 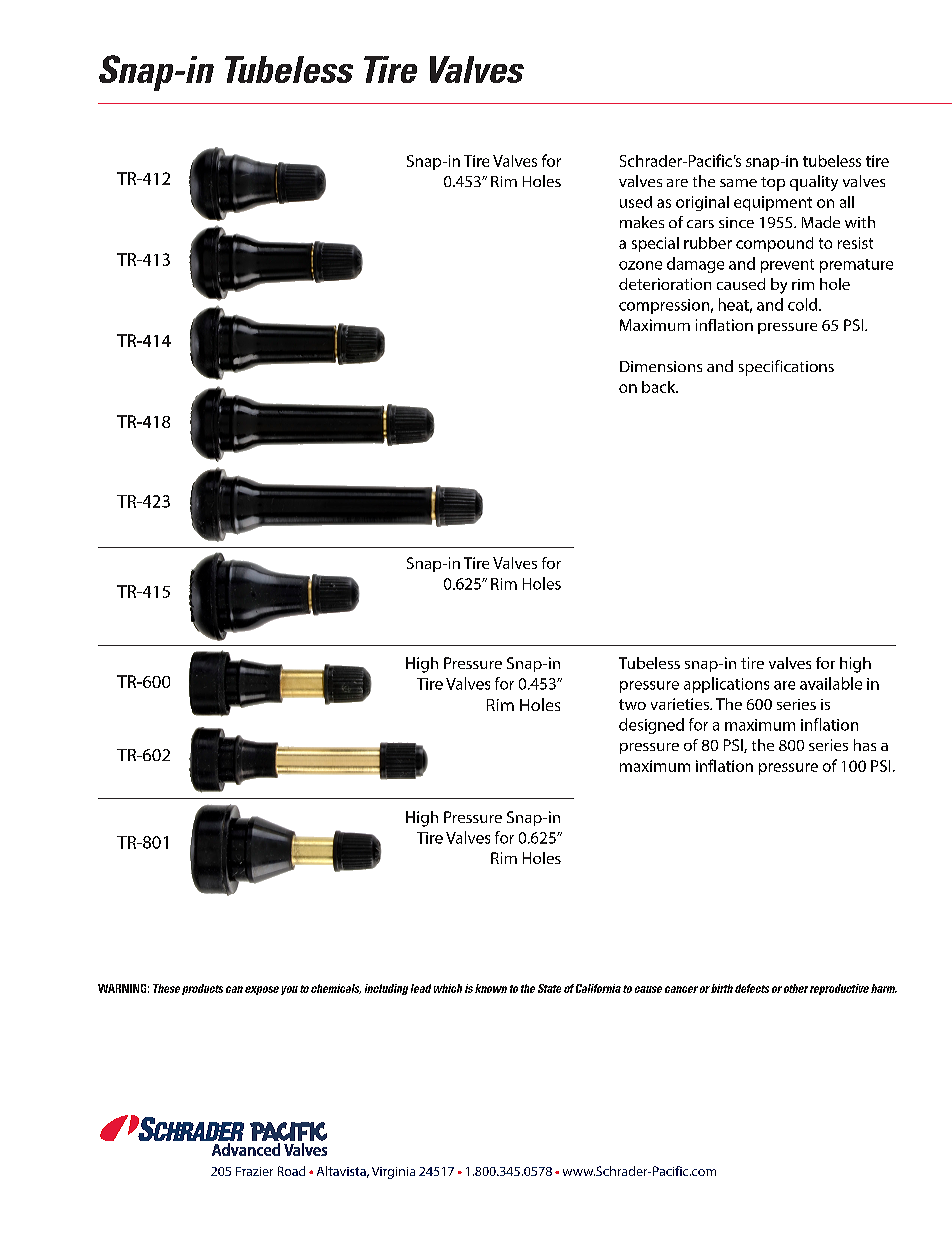 What do you see at coordinates (642, 222) in the page?
I see `makes` at bounding box center [642, 222].
